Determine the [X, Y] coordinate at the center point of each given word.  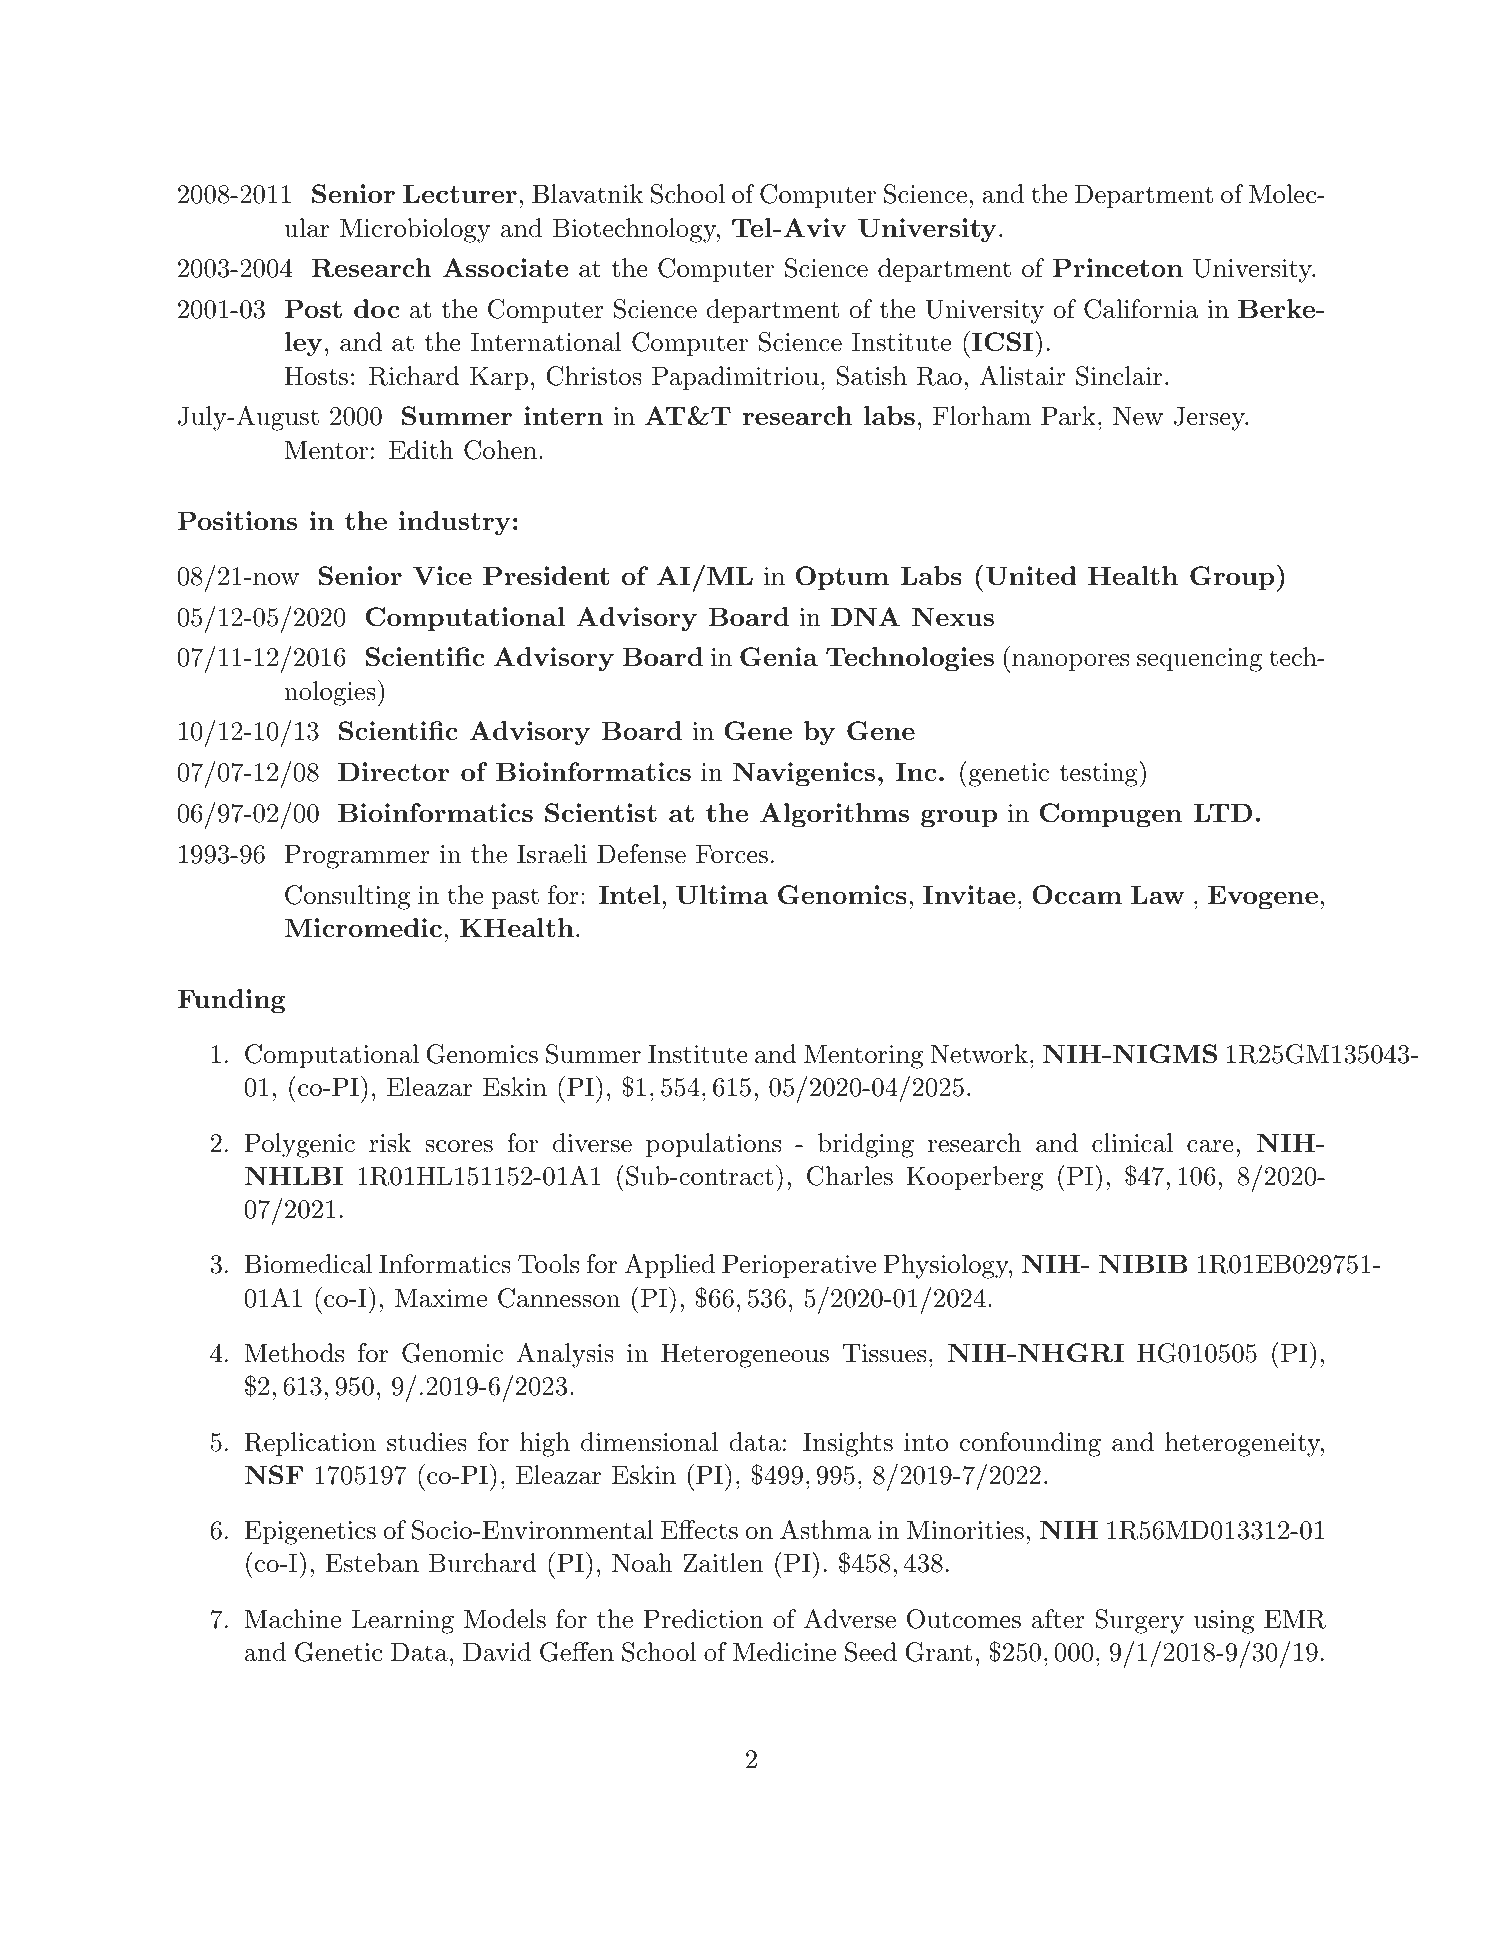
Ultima [722, 895]
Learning [403, 1621]
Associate [505, 267]
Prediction [703, 1619]
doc [377, 308]
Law [1158, 894]
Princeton [1117, 267]
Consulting [347, 897]
